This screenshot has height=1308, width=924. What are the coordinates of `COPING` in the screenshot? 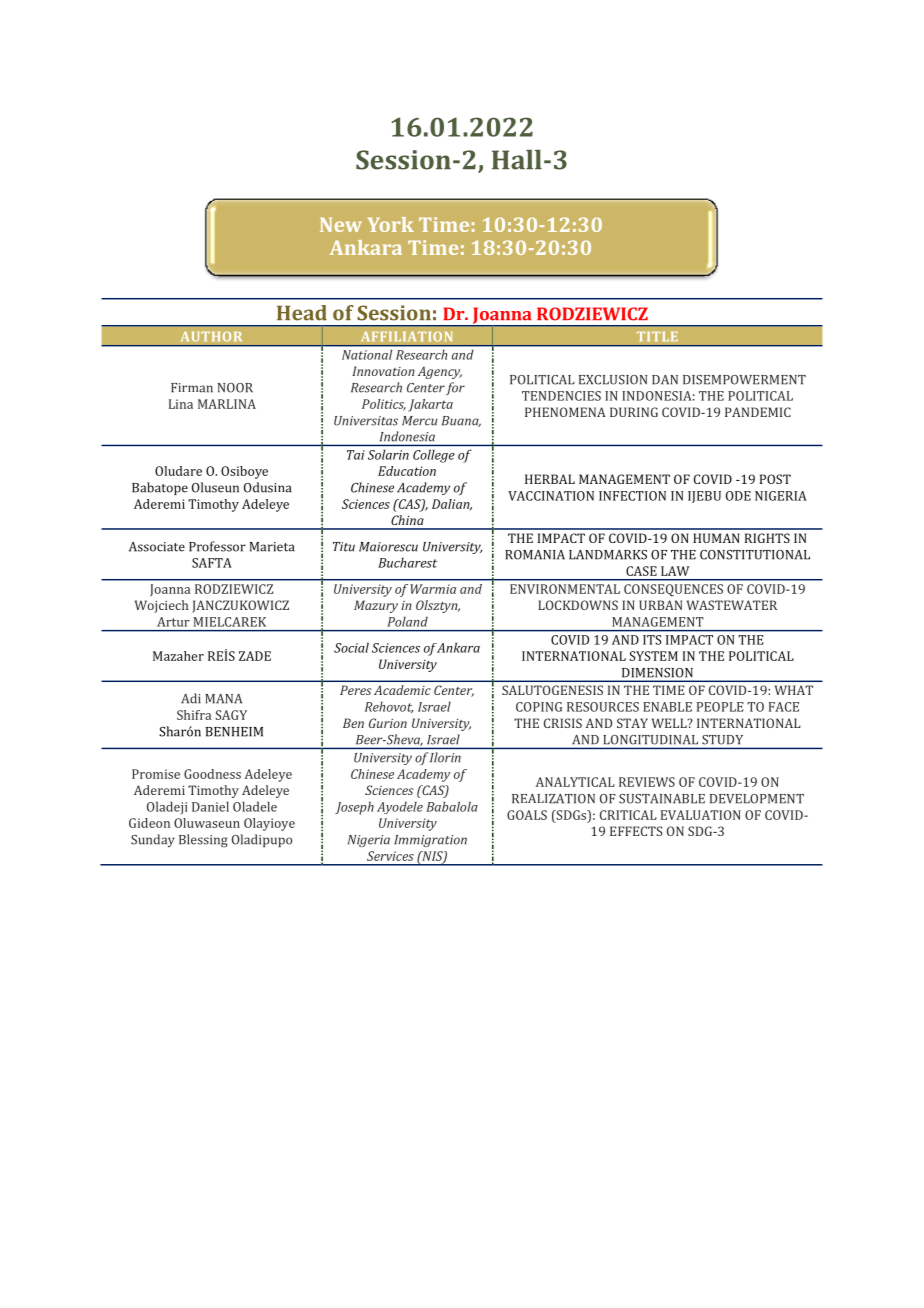 It's located at (539, 707).
